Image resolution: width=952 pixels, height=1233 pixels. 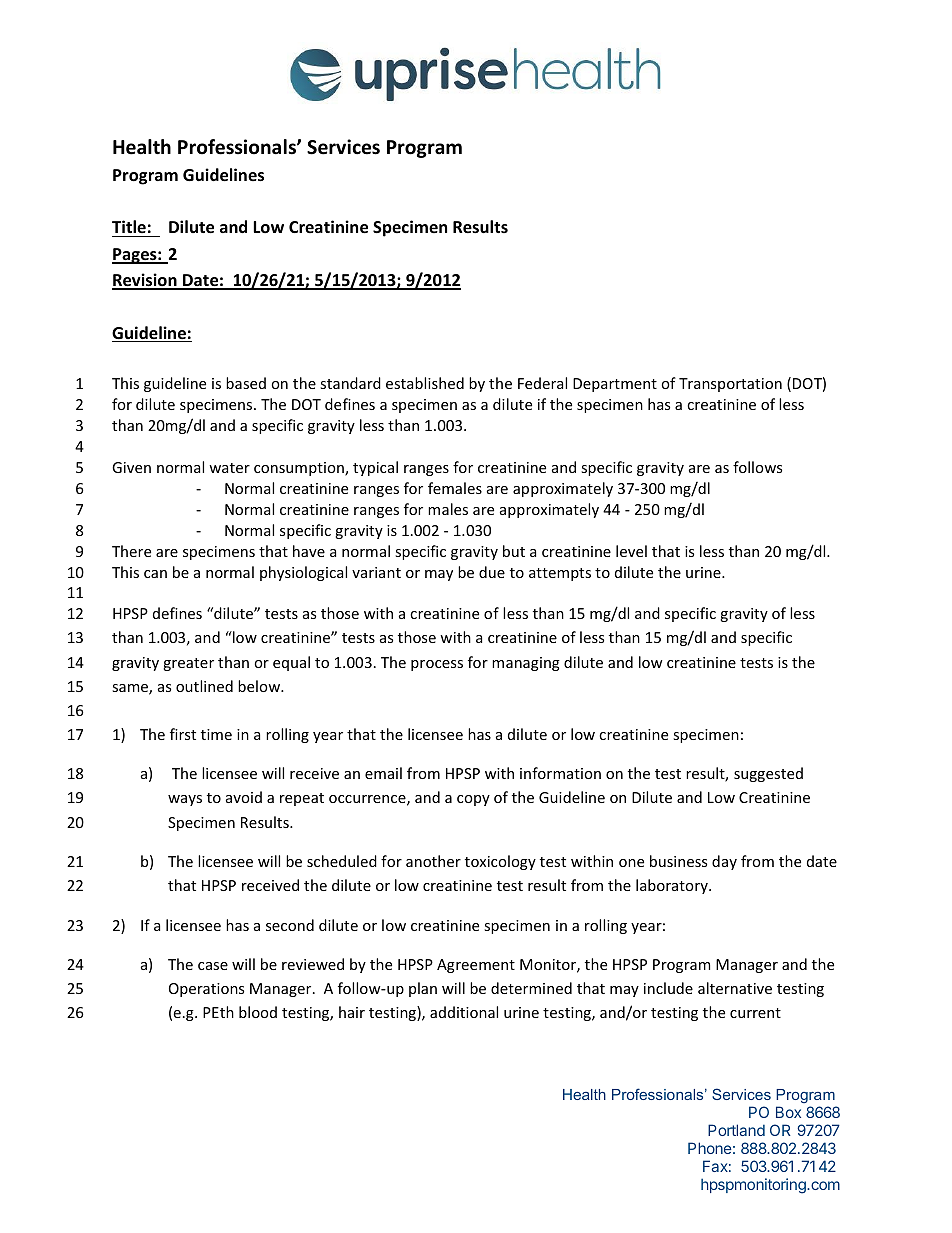 I want to click on established, so click(x=425, y=383).
